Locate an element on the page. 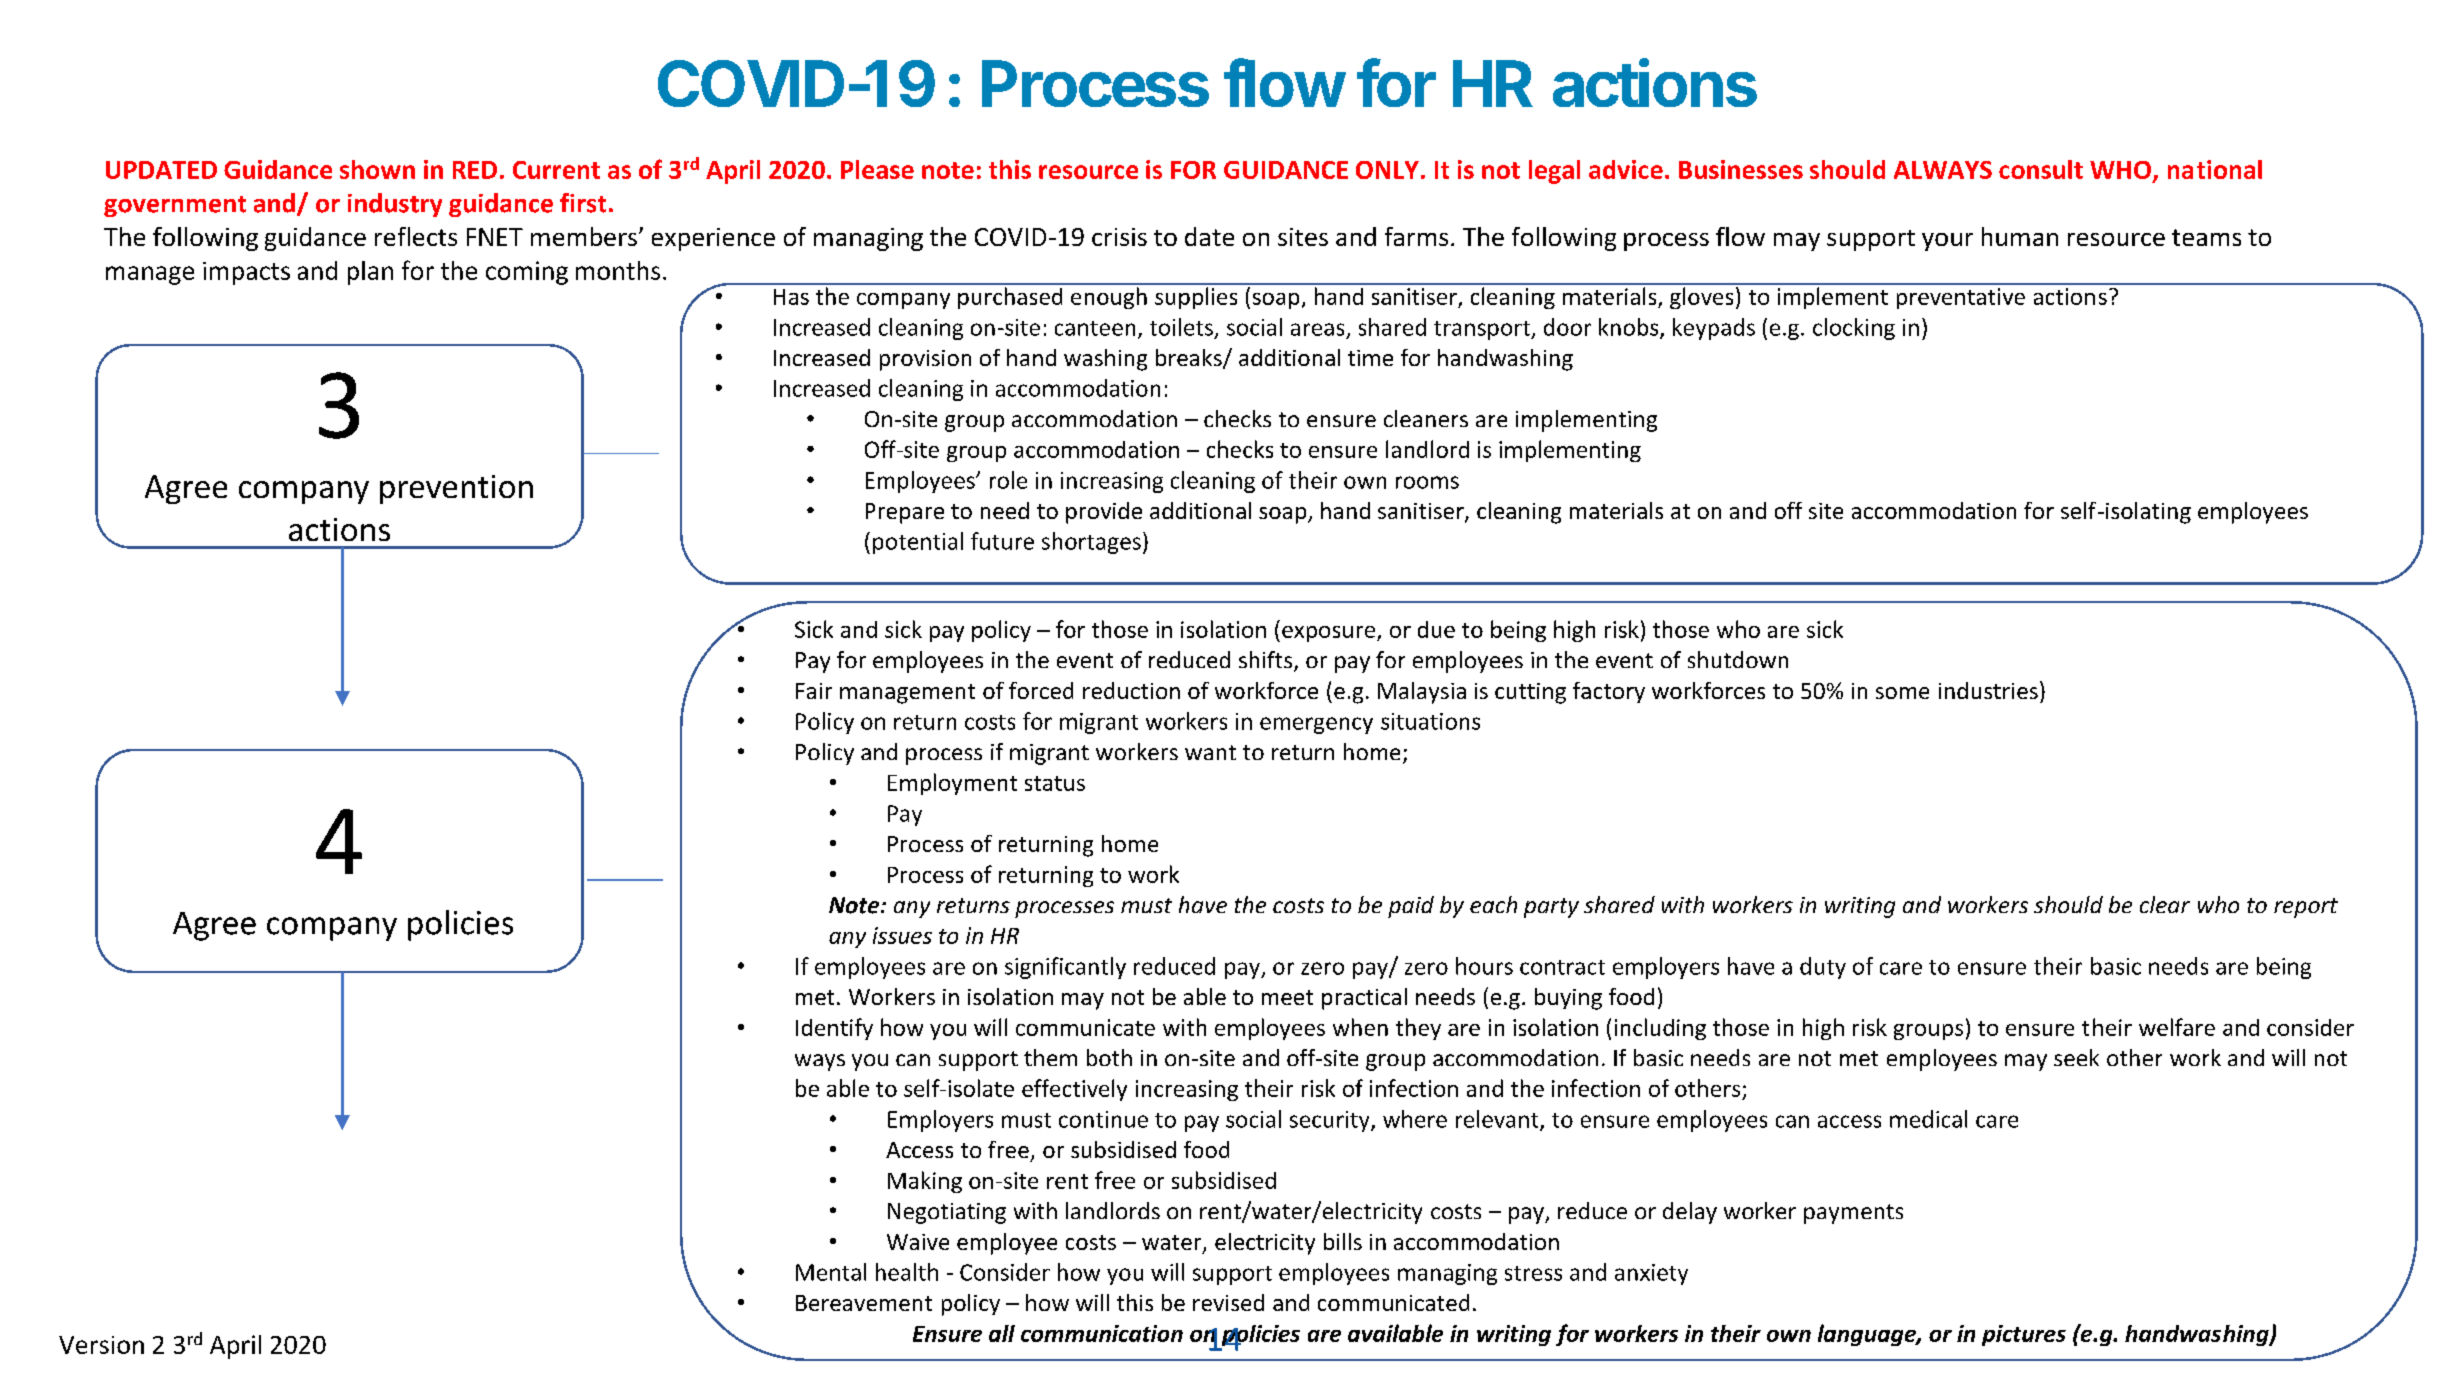 This image has width=2448, height=1377. human is located at coordinates (2020, 236).
